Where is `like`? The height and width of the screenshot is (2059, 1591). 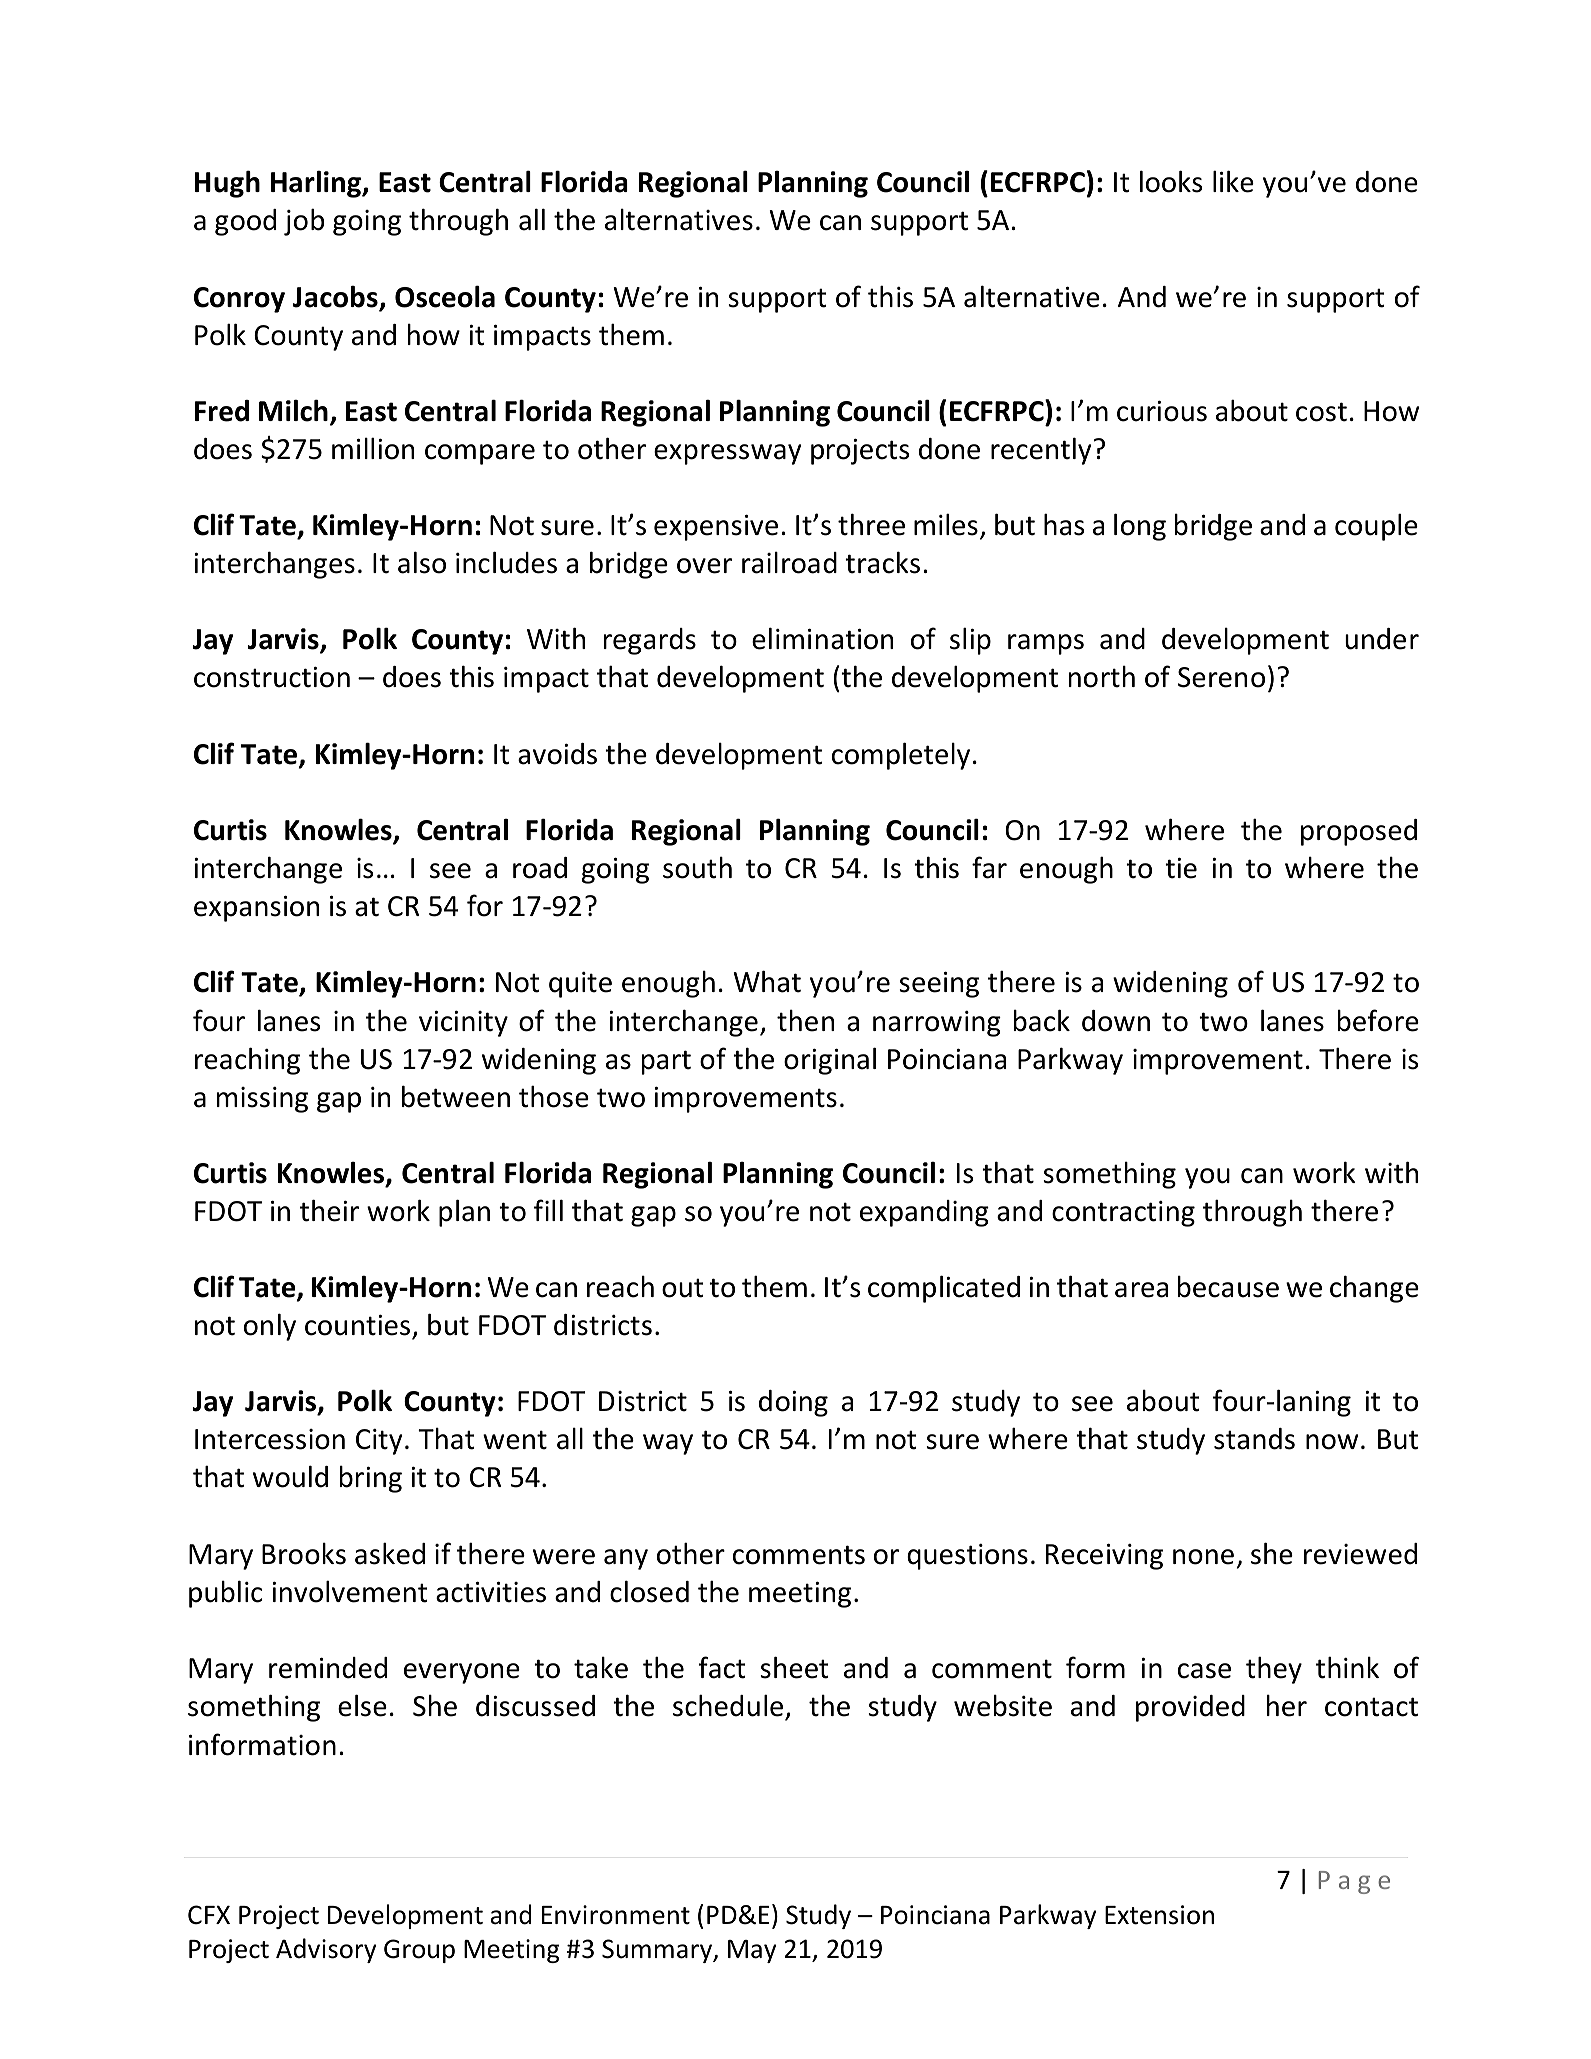
like is located at coordinates (1233, 181).
